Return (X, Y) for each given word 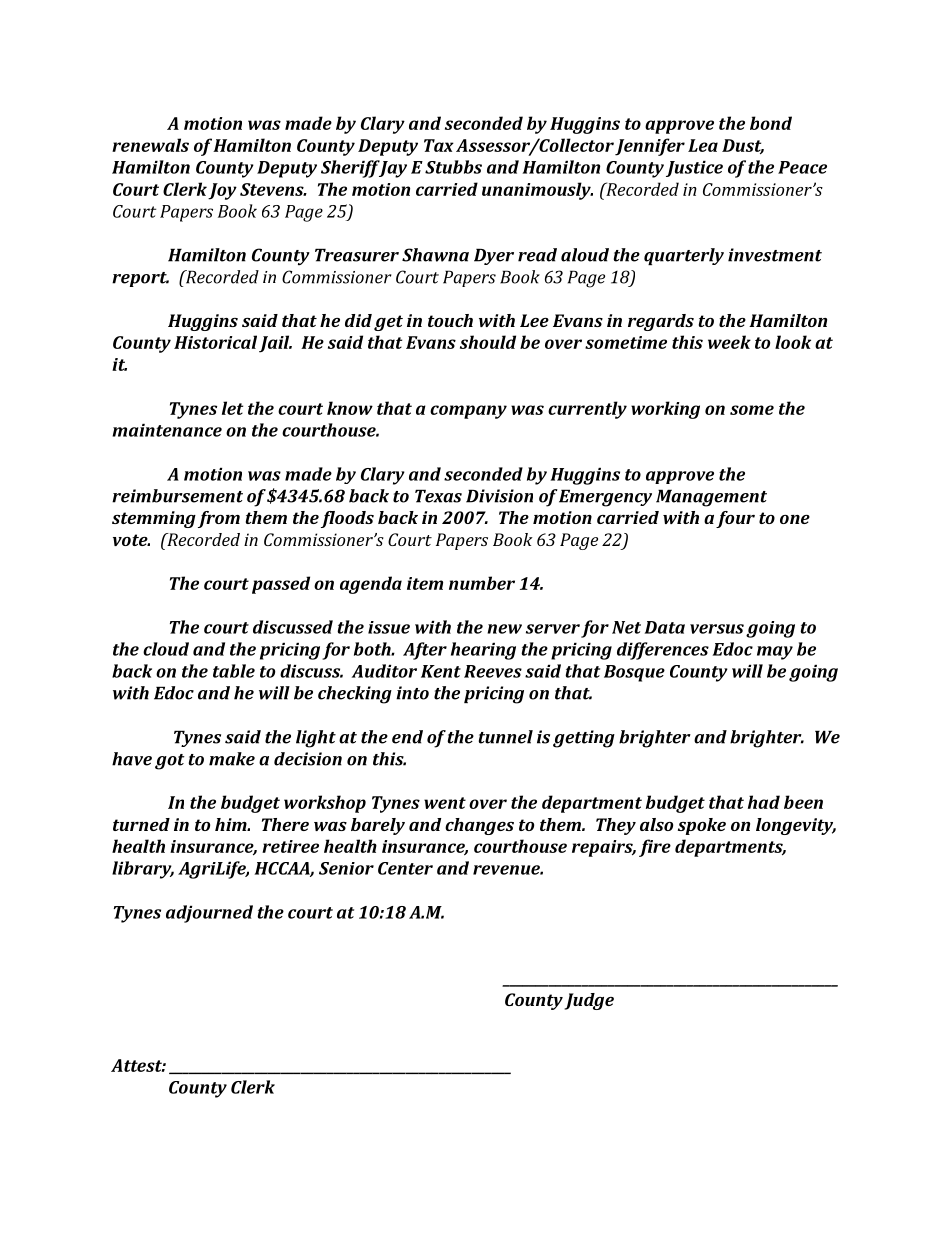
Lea (703, 145)
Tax (439, 145)
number (482, 583)
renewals (150, 145)
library (143, 870)
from (219, 519)
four (735, 519)
